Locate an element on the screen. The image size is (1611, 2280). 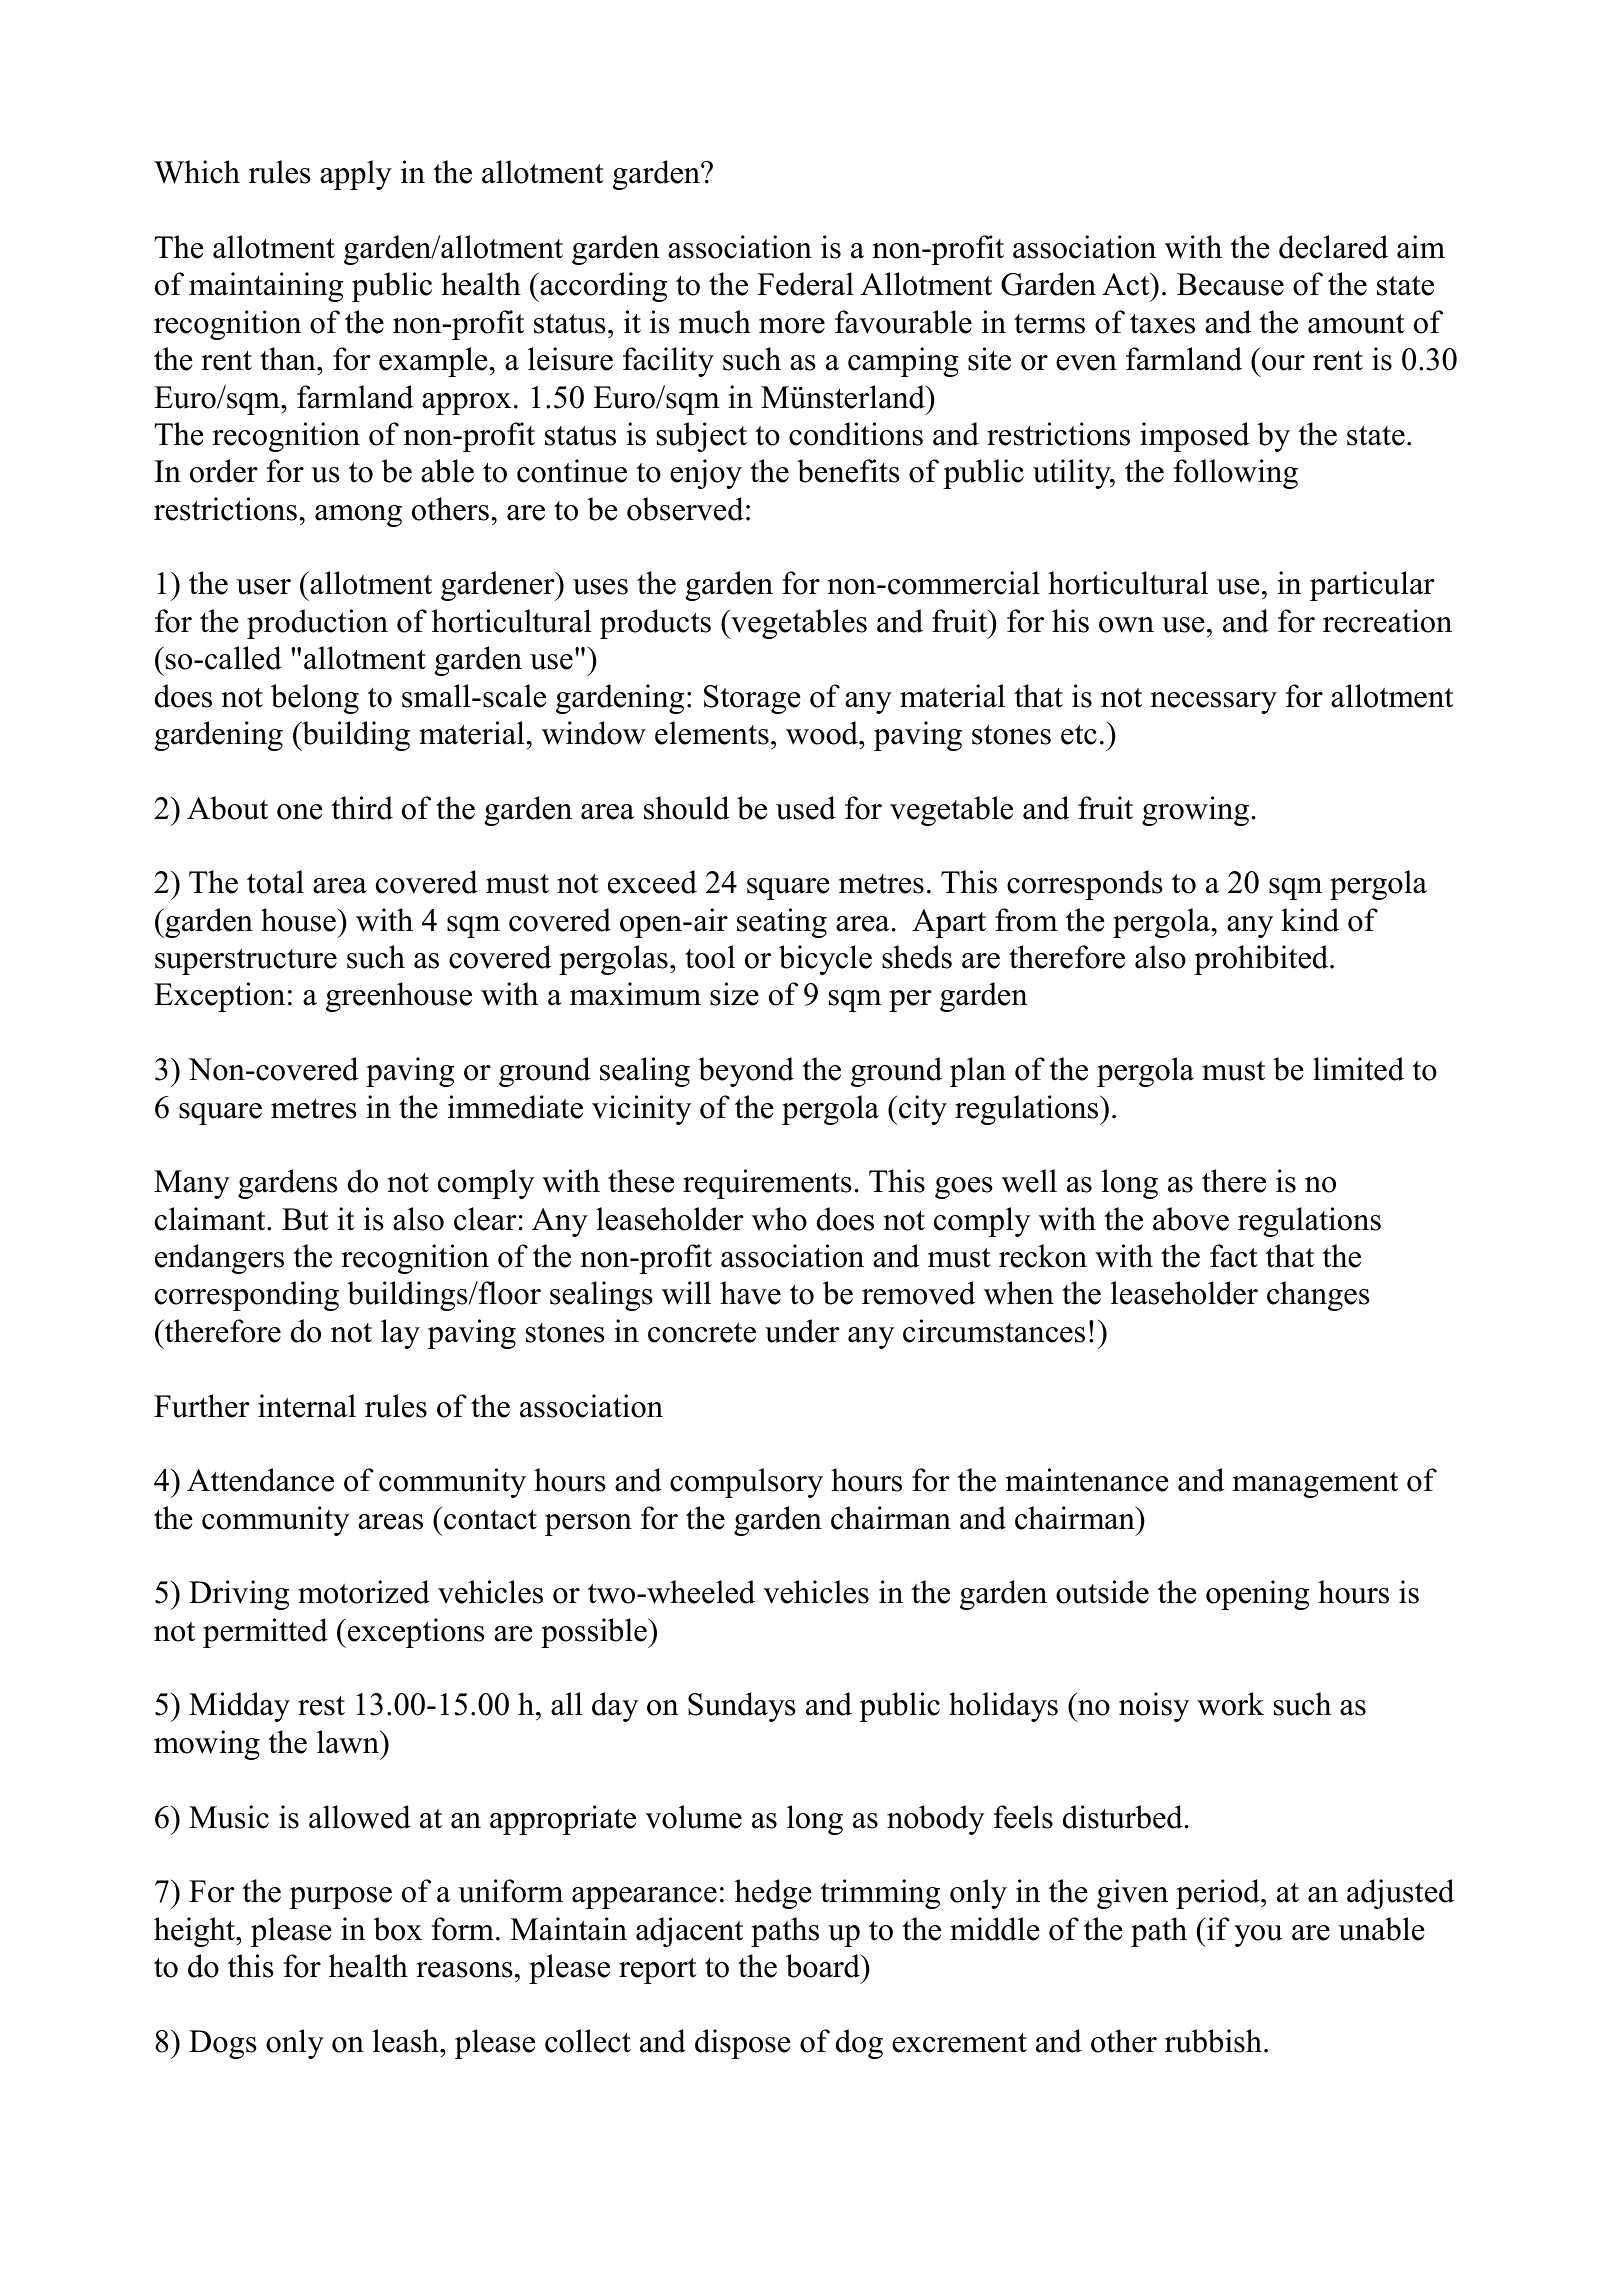
apply is located at coordinates (356, 175).
